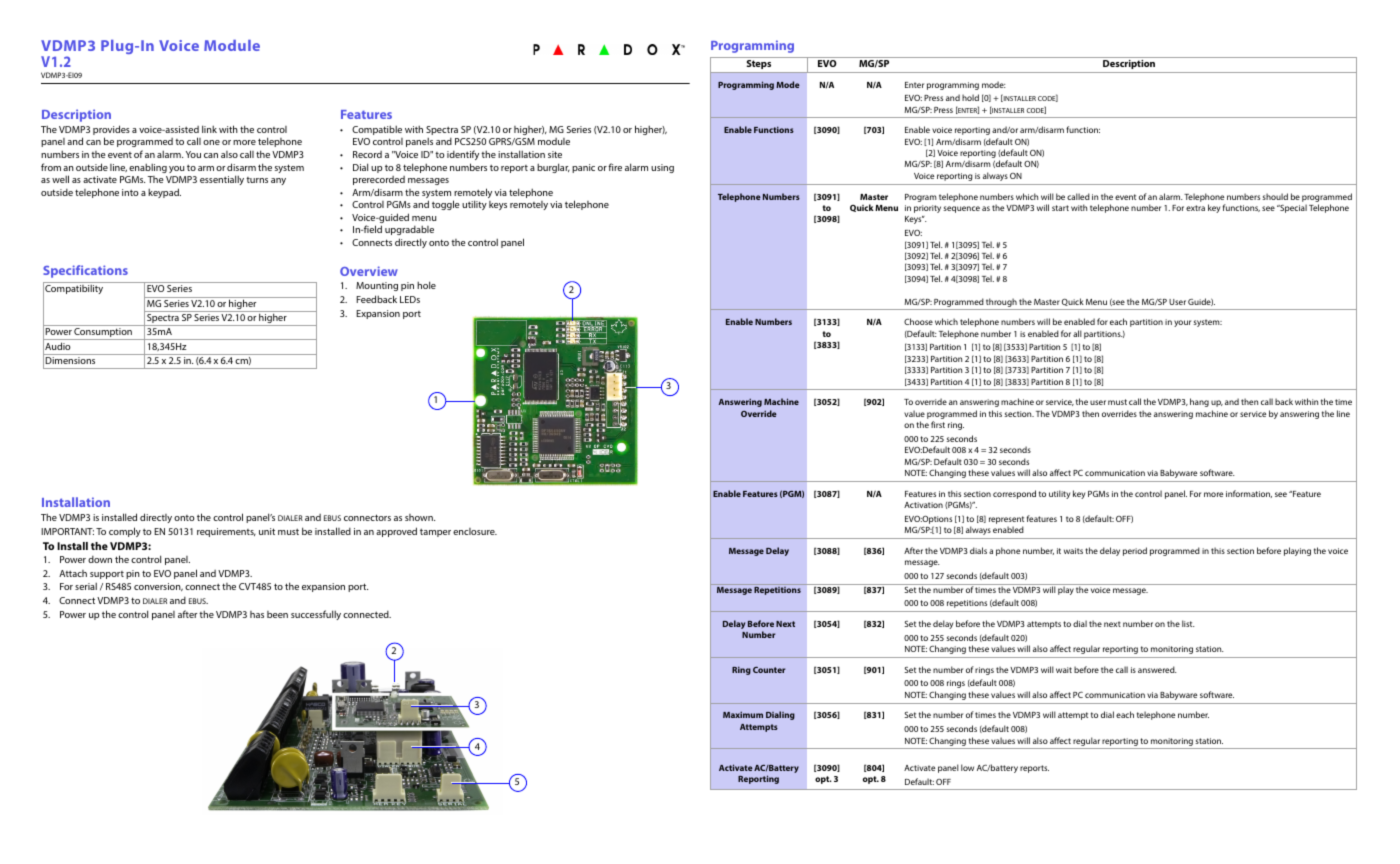 This page has height=864, width=1400. I want to click on hold, so click(970, 97).
